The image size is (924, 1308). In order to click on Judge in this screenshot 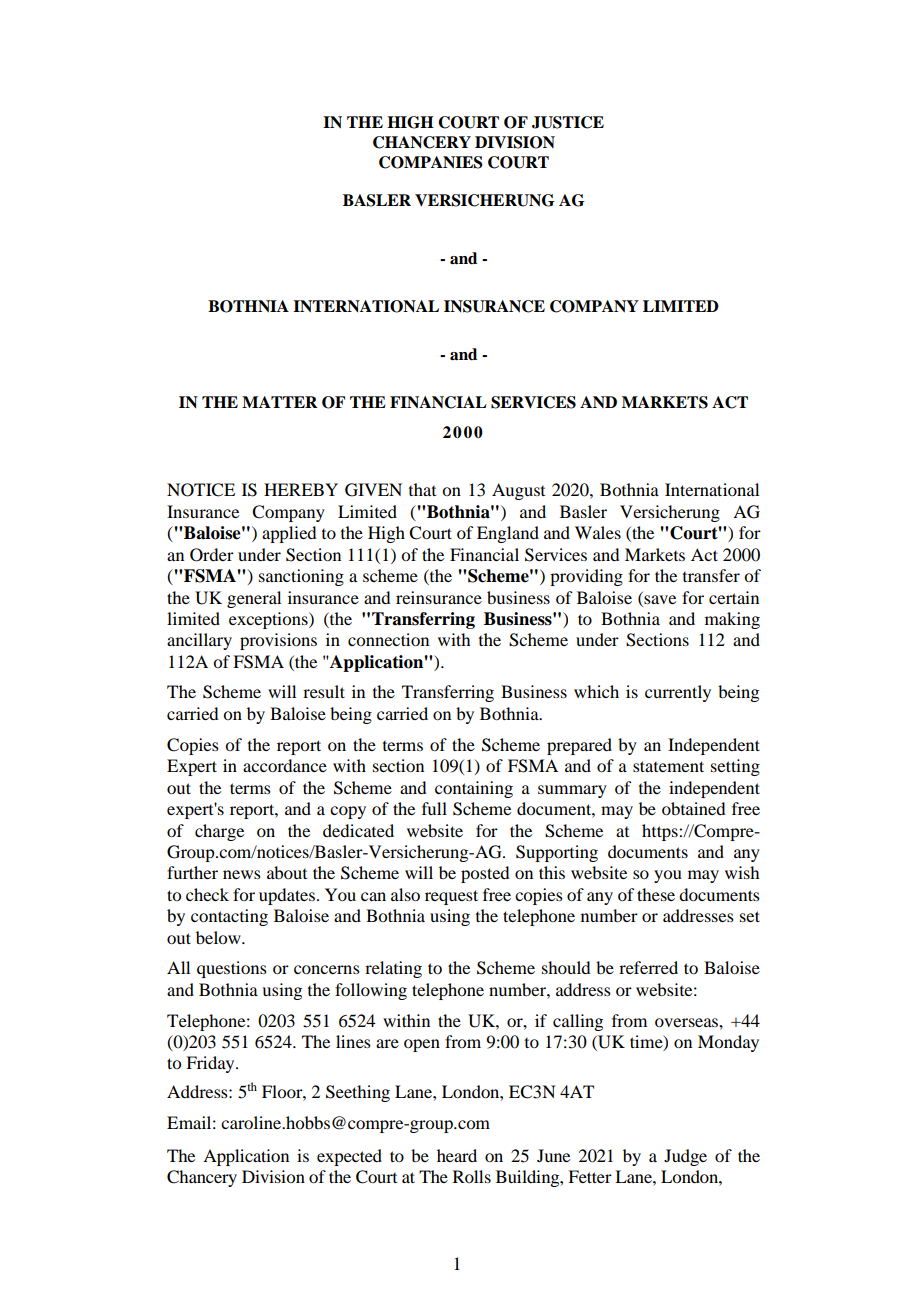, I will do `click(685, 1157)`.
